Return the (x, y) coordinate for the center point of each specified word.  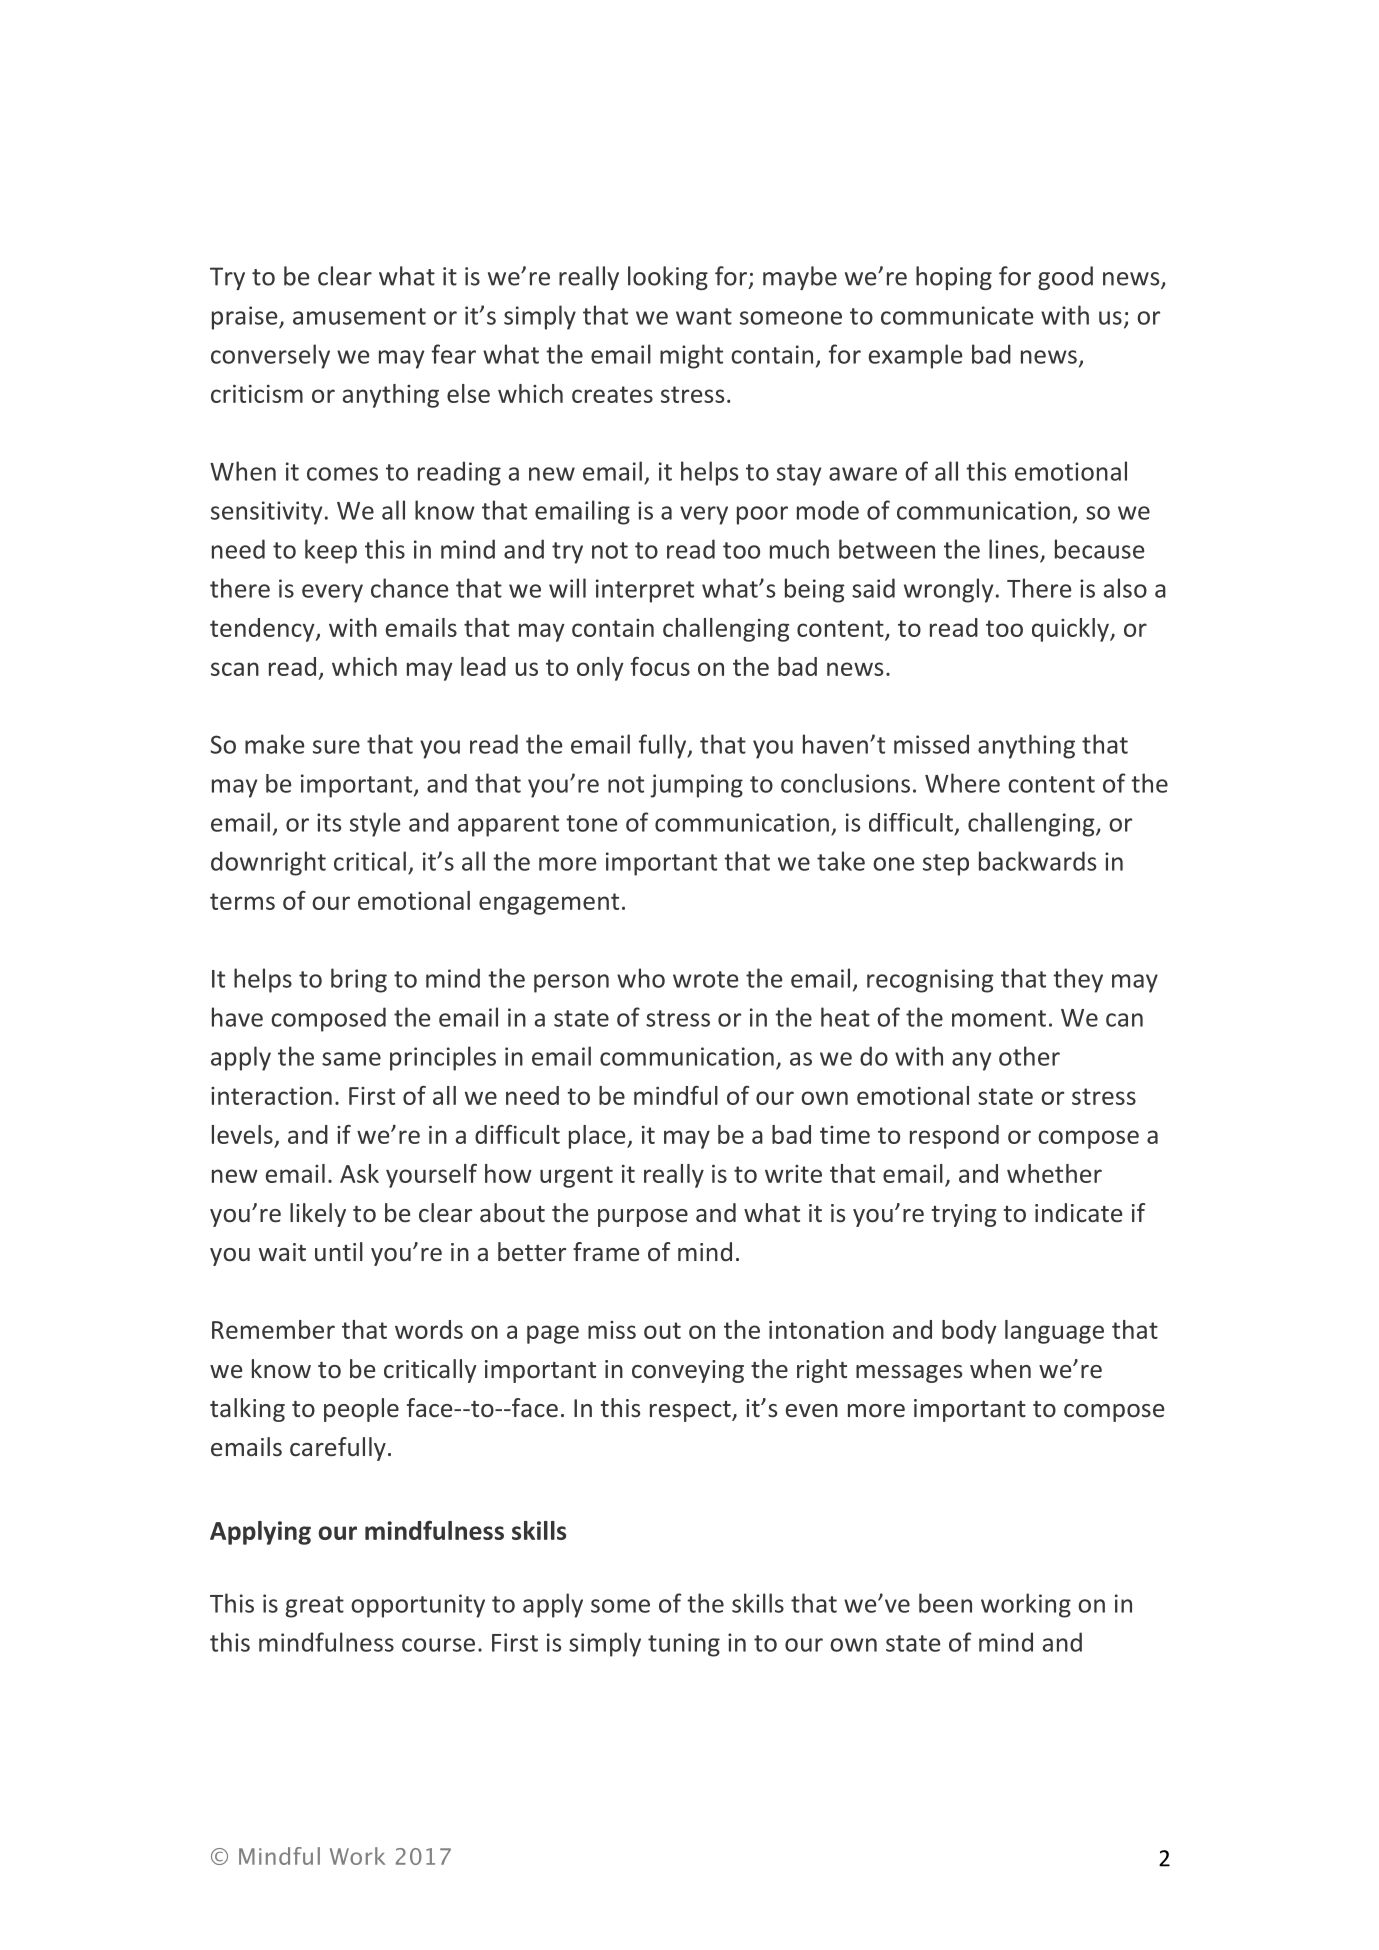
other (1029, 1056)
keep (331, 551)
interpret (645, 591)
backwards (1037, 861)
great (315, 1607)
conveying (688, 1371)
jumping (696, 786)
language (1054, 1332)
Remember (273, 1329)
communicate (957, 315)
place (598, 1137)
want (704, 316)
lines (1013, 549)
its (329, 822)
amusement (359, 316)
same (351, 1059)
